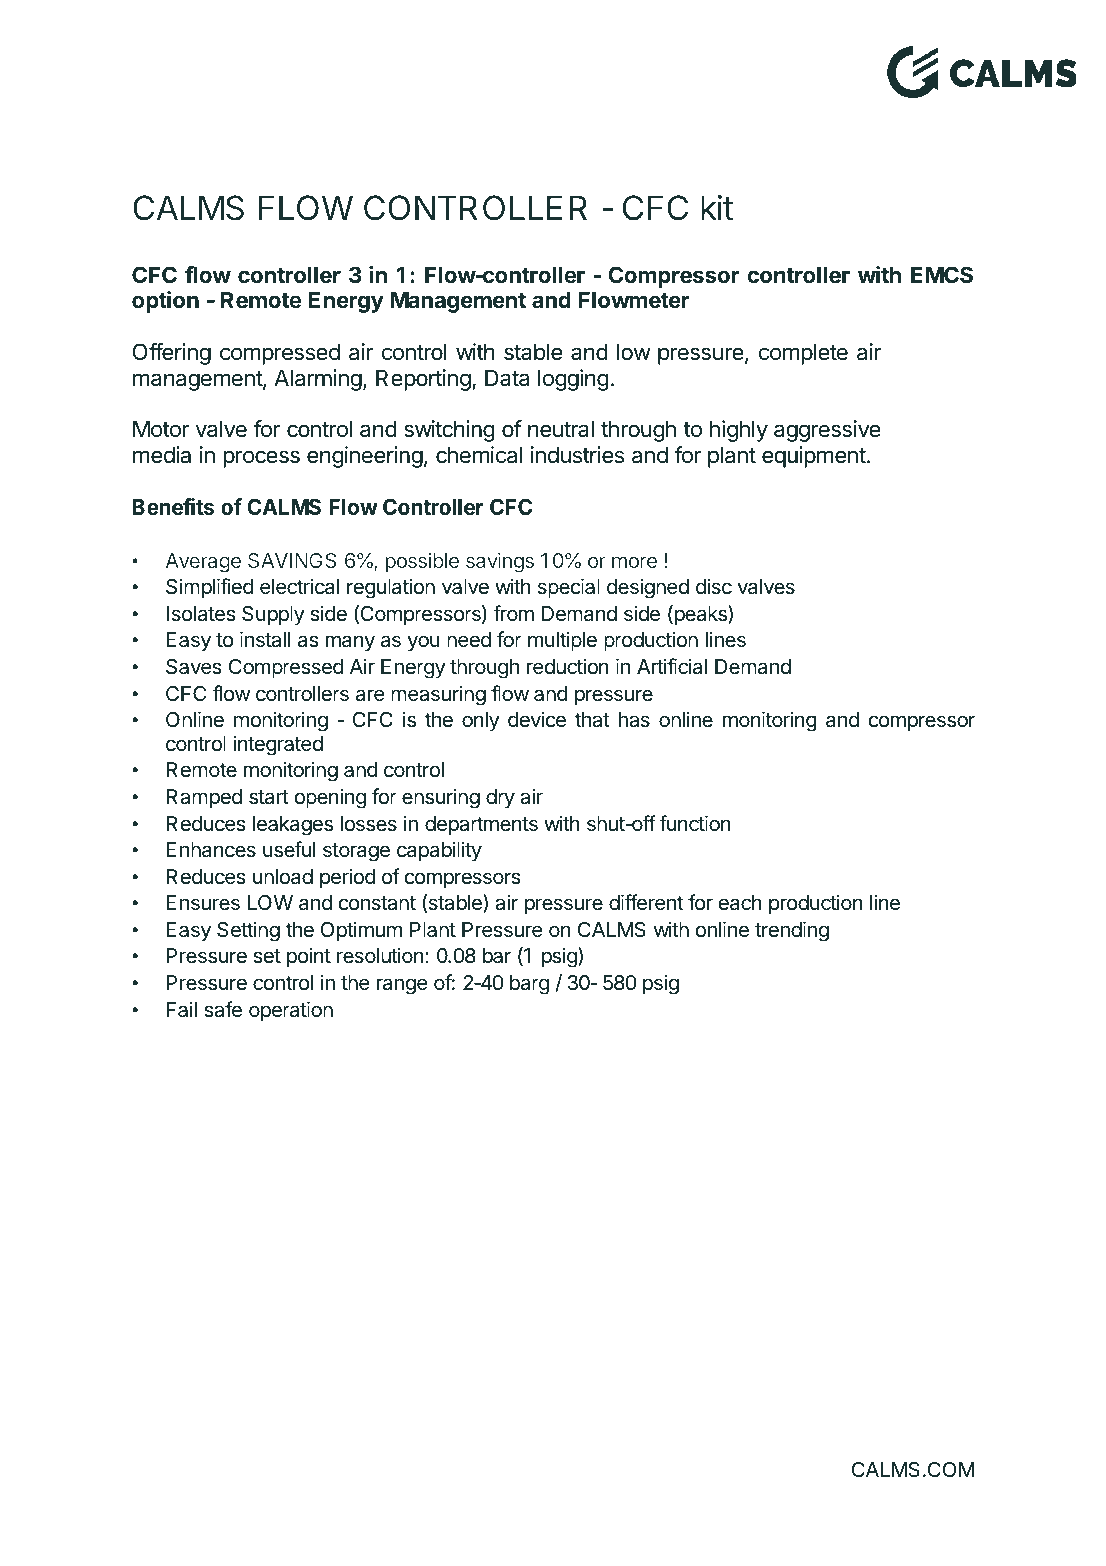 This image has width=1106, height=1566. Describe the element at coordinates (507, 378) in the image. I see `Data` at that location.
